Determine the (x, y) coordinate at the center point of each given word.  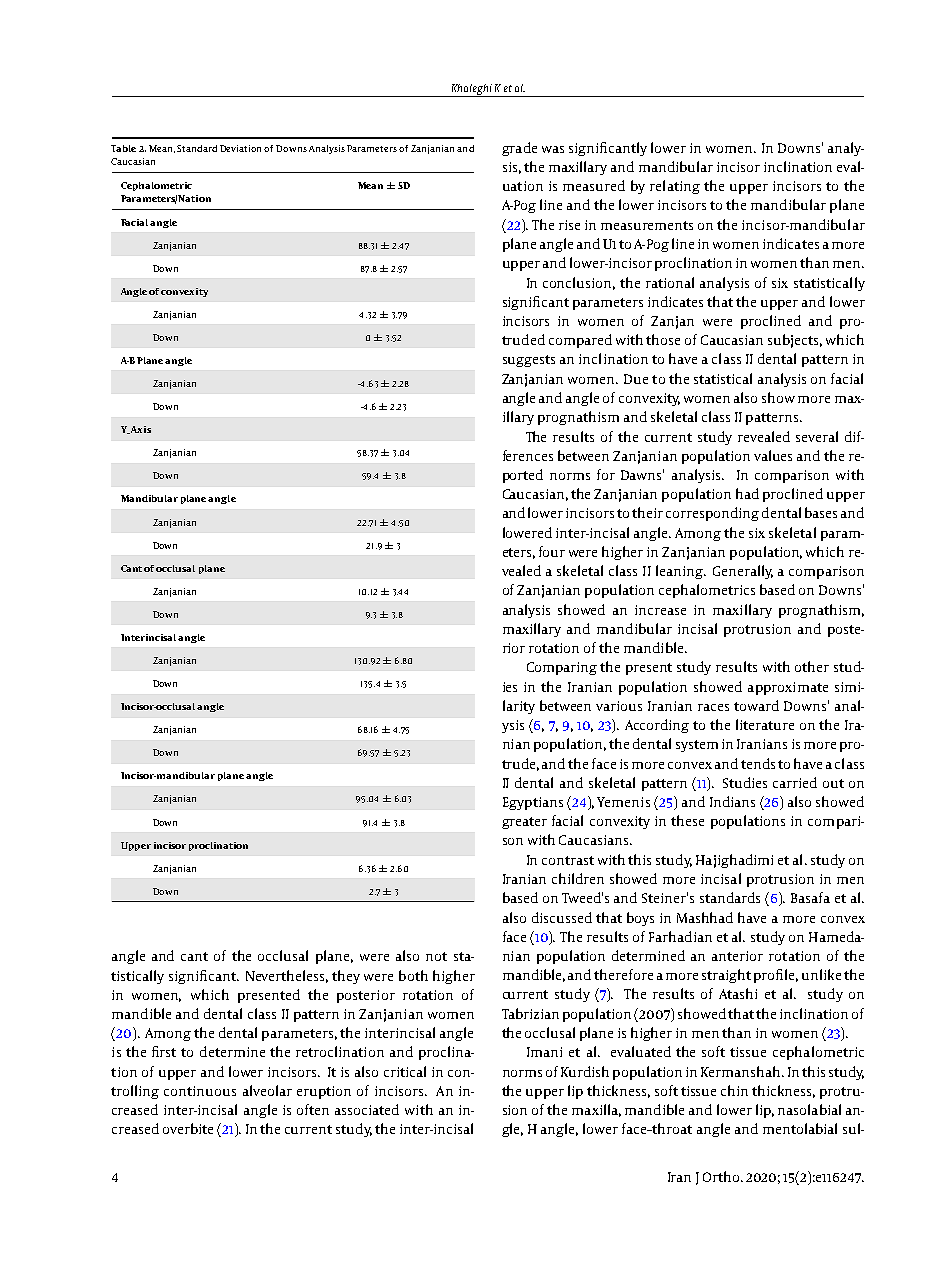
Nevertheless (287, 976)
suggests (529, 361)
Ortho (722, 1176)
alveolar (267, 1090)
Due (636, 379)
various (619, 706)
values (773, 455)
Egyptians (533, 803)
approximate (788, 688)
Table (123, 148)
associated (367, 1109)
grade (519, 149)
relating (675, 187)
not (436, 956)
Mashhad (705, 917)
